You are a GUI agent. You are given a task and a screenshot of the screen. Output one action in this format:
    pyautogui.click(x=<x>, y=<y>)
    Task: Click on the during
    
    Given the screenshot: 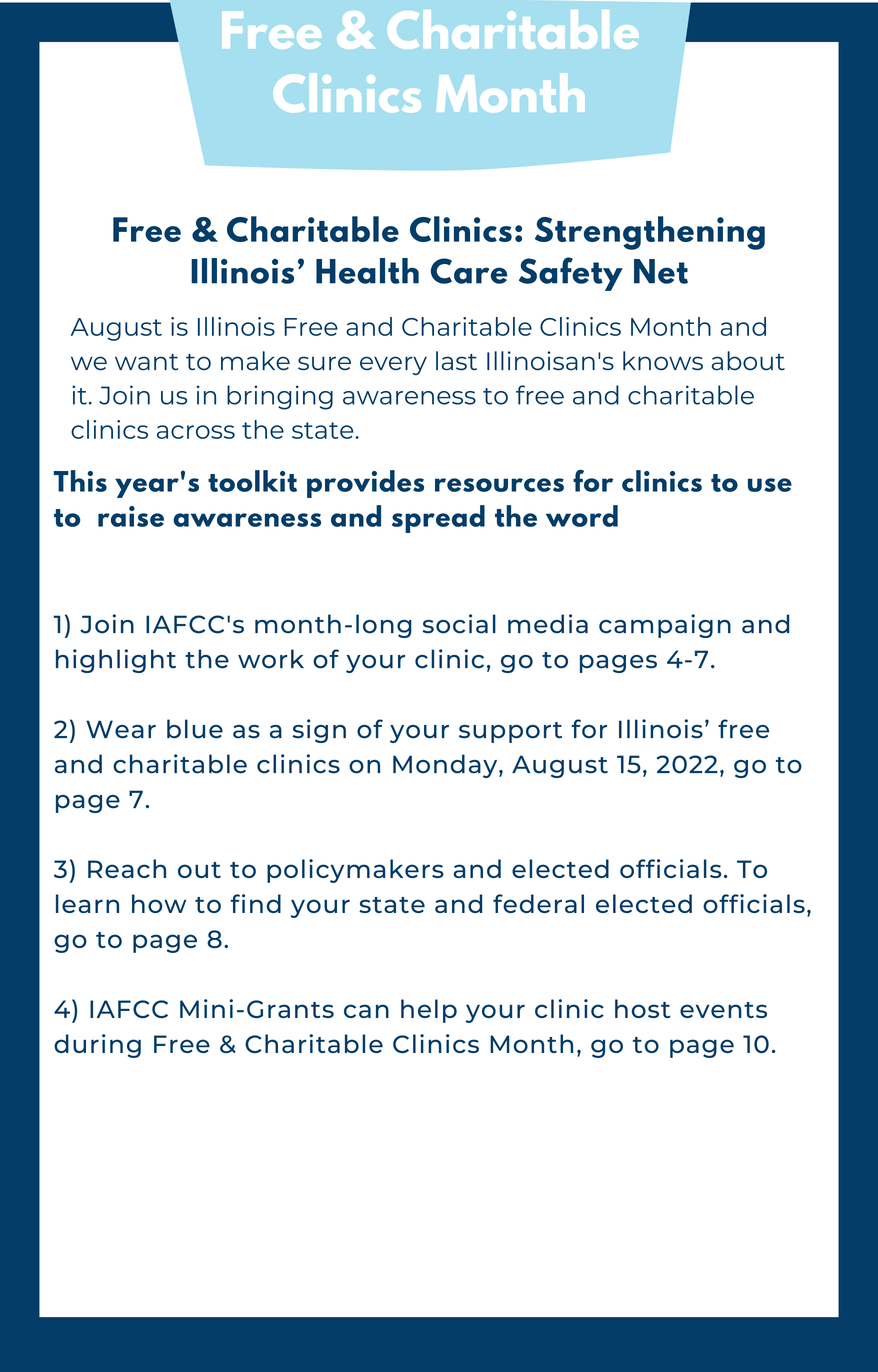 What is the action you would take?
    pyautogui.click(x=97, y=1046)
